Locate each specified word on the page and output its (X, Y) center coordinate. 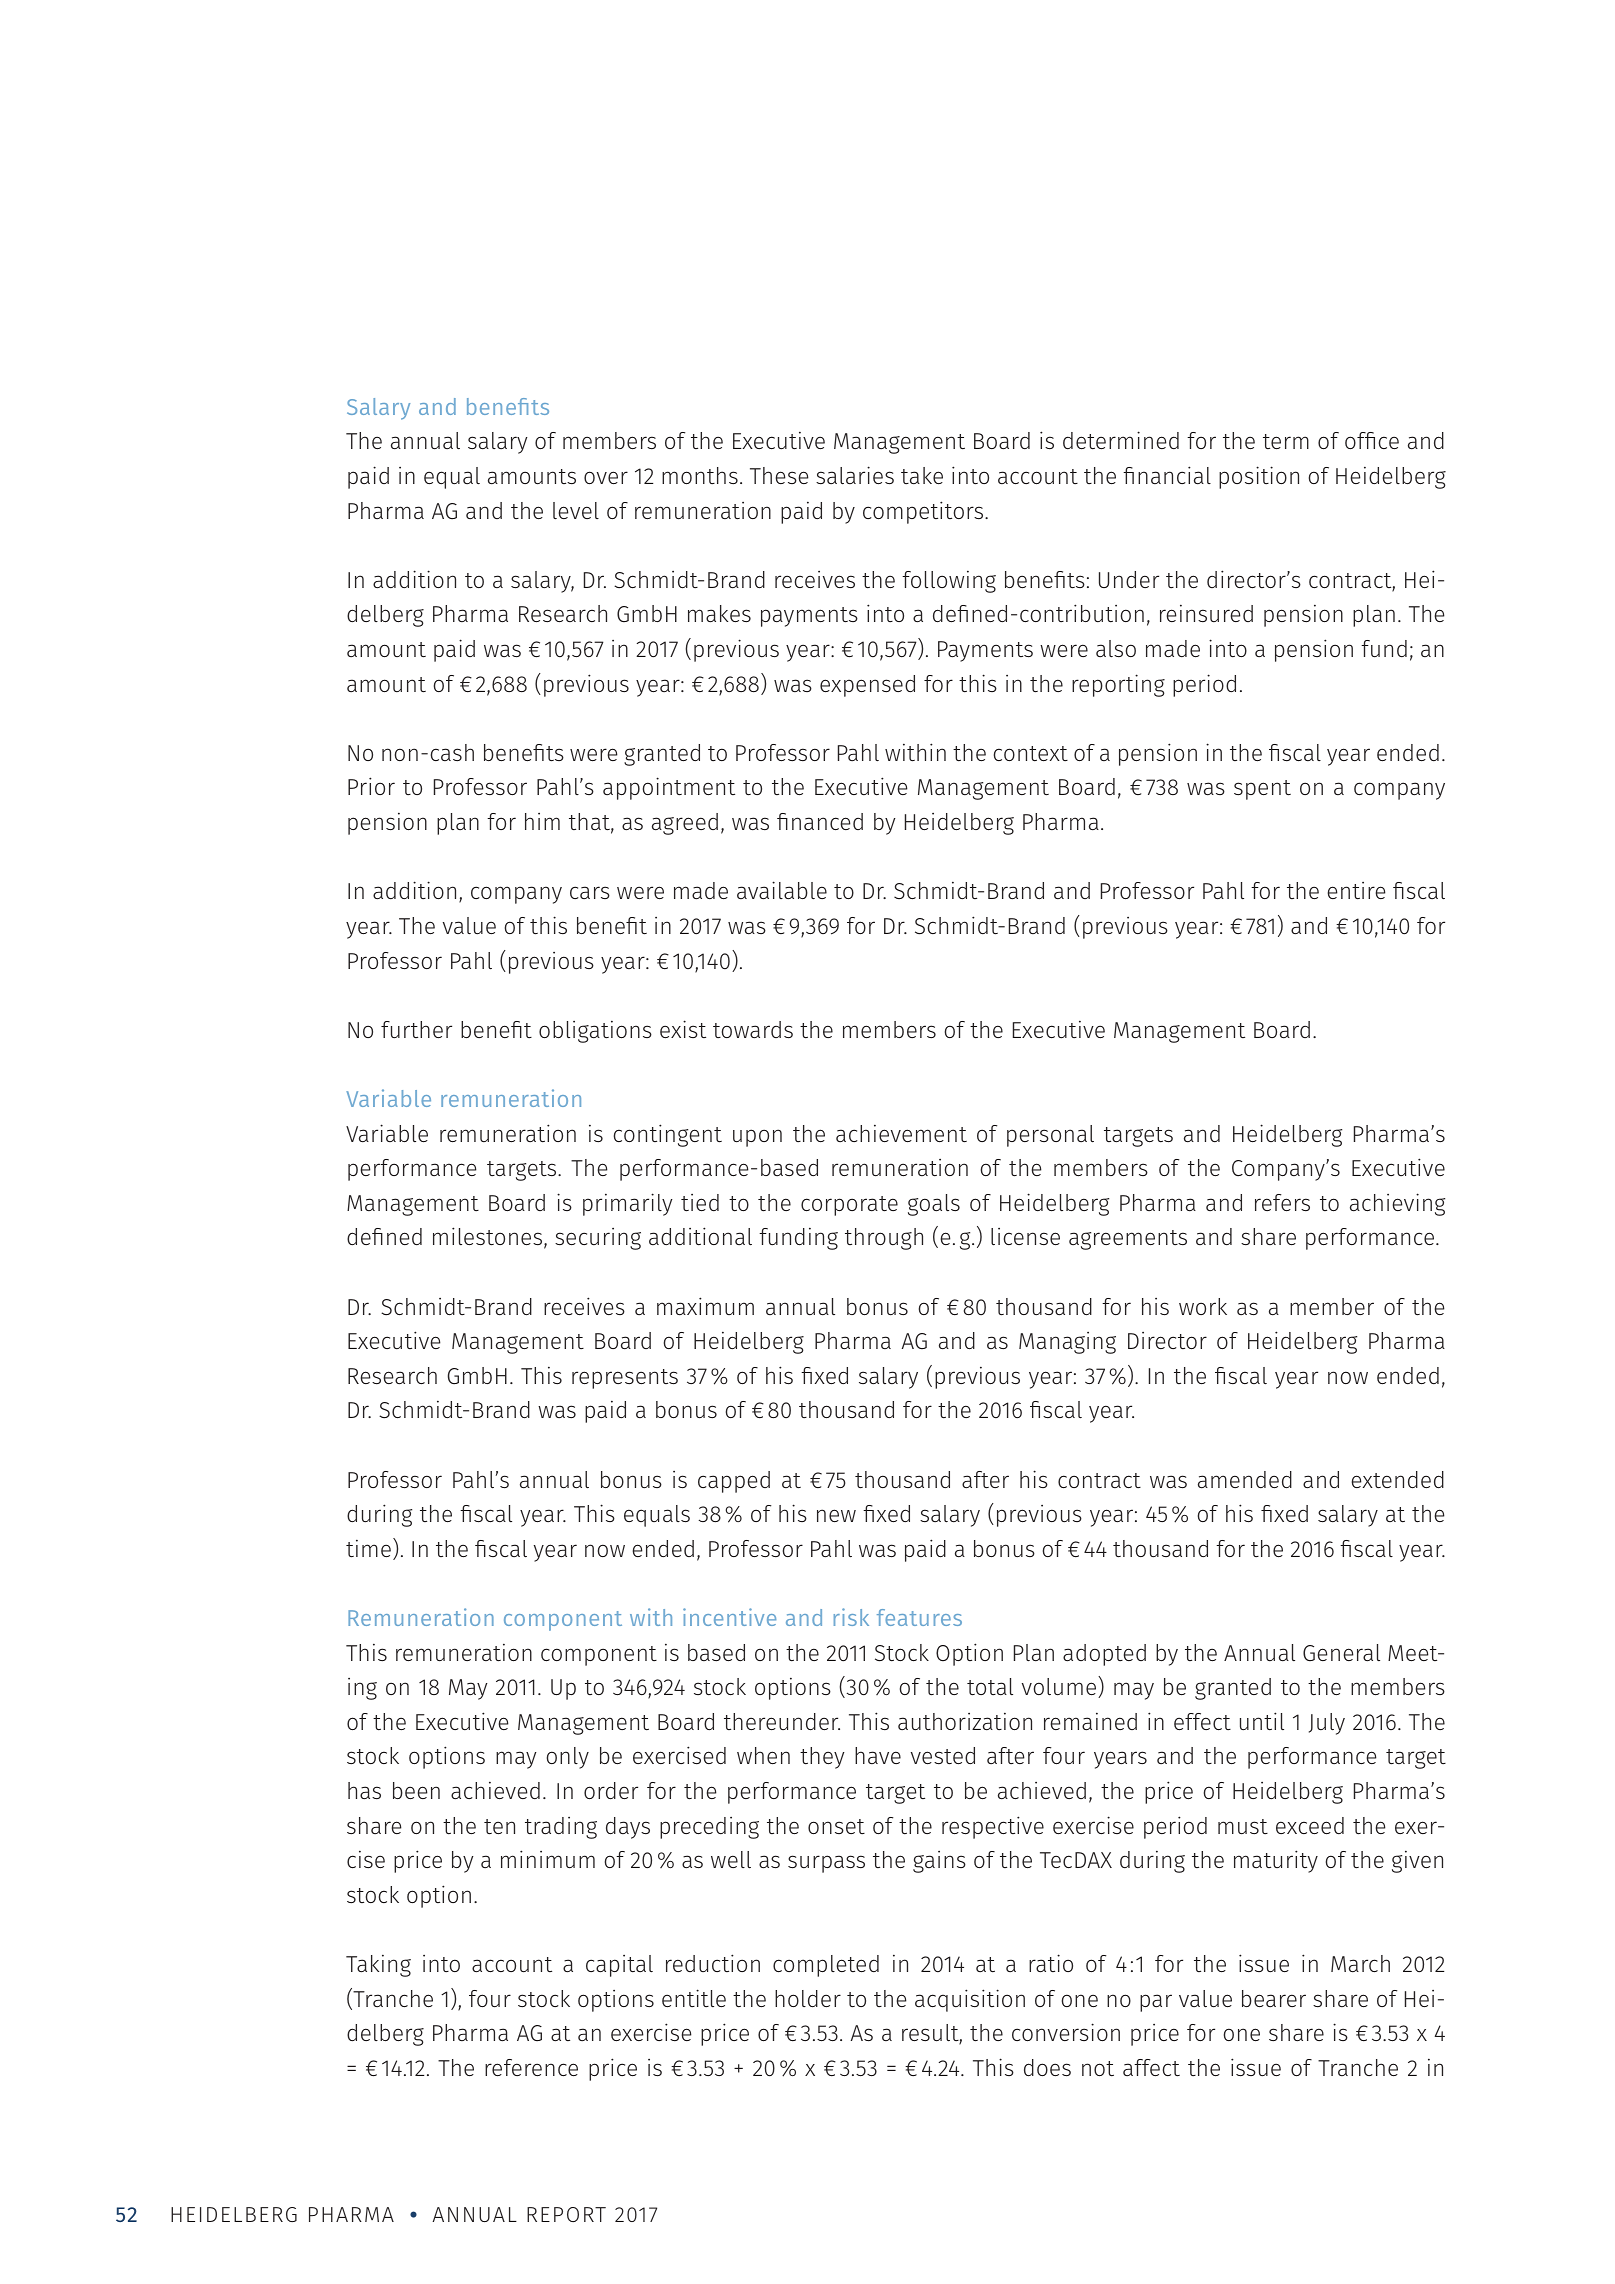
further (416, 1029)
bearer (1274, 1998)
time (368, 1548)
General (1341, 1652)
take (922, 475)
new (836, 1515)
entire (1356, 890)
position (1259, 477)
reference (531, 2067)
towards (753, 1029)
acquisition (970, 2000)
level (576, 510)
